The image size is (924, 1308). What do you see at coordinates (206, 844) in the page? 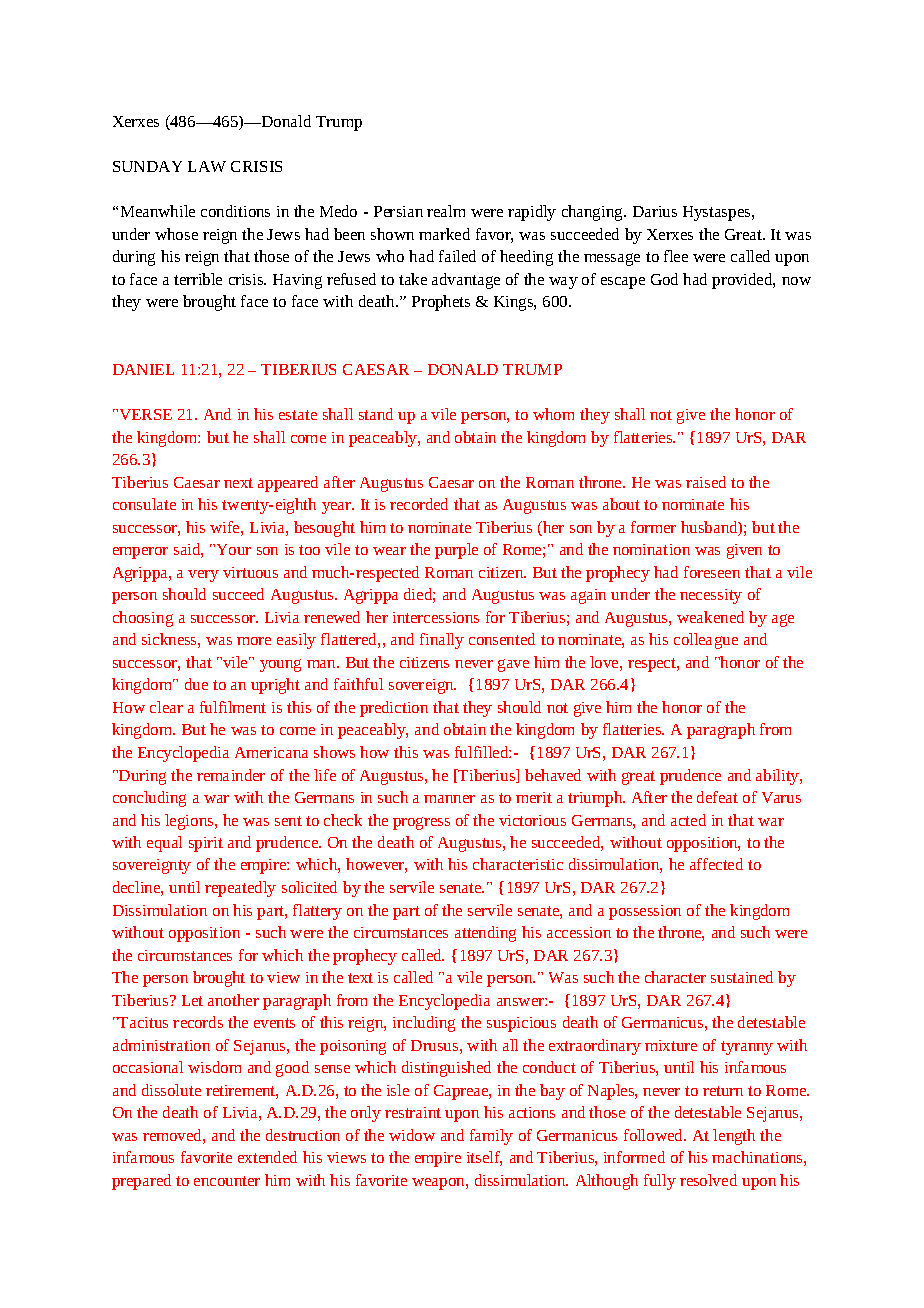
I see `spirit` at bounding box center [206, 844].
